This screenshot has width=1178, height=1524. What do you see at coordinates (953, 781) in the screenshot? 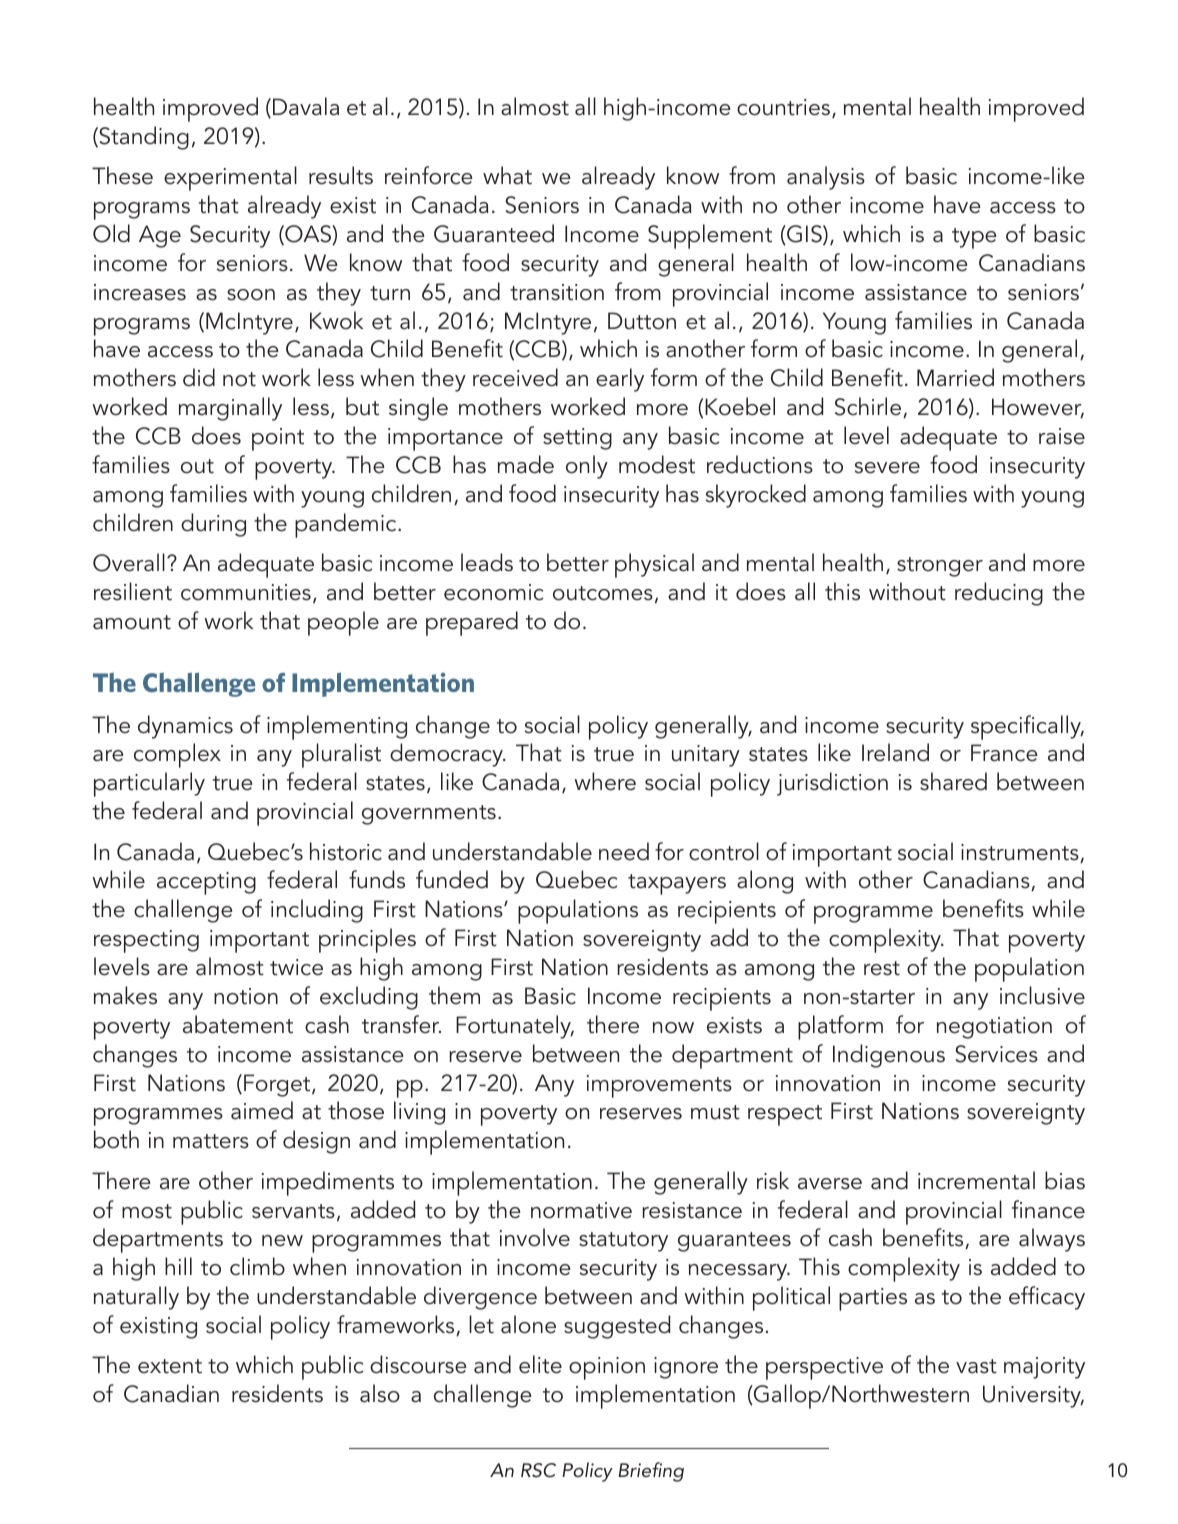
I see `shared` at bounding box center [953, 781].
